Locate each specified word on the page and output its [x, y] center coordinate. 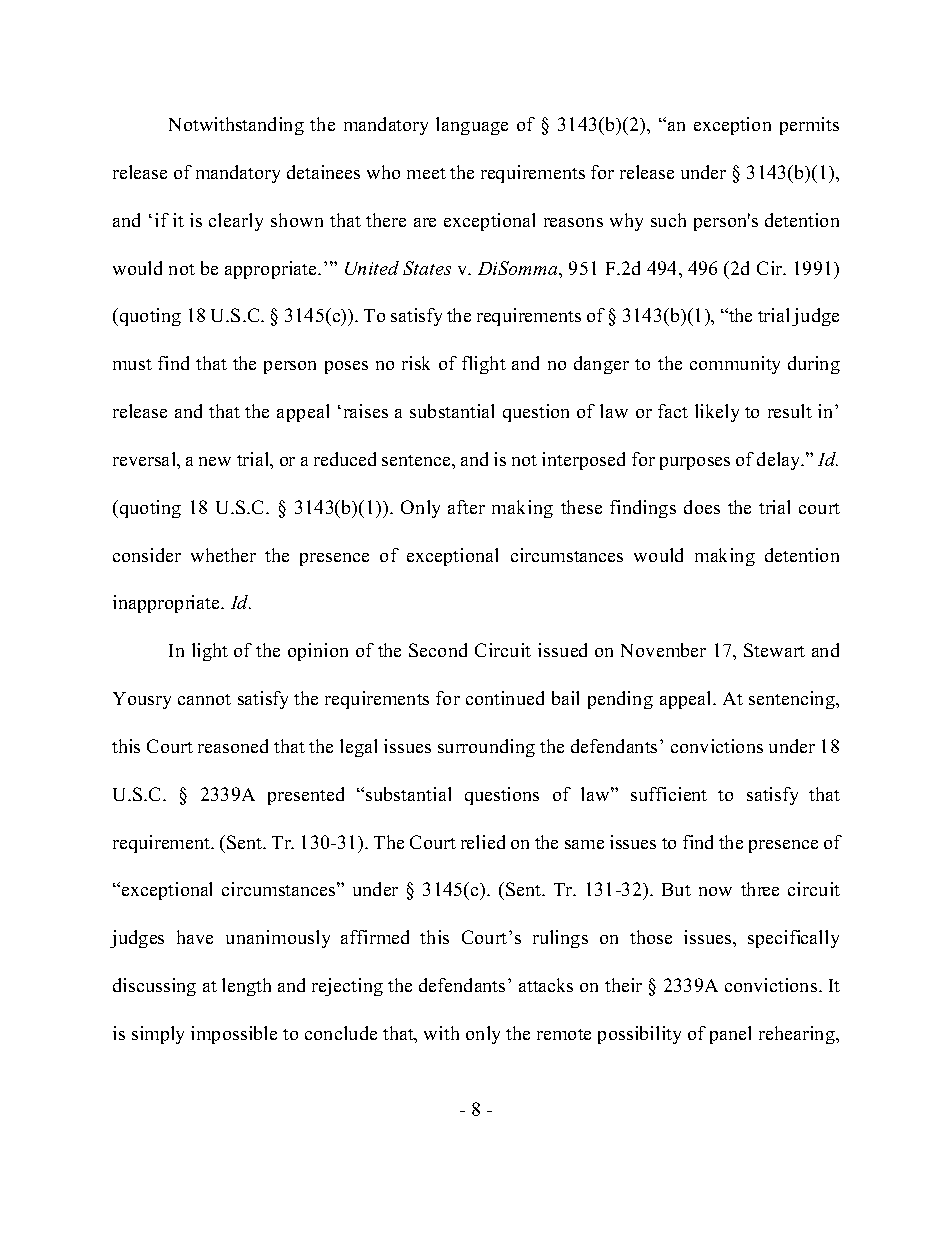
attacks [546, 985]
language [472, 126]
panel [730, 1035]
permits [809, 126]
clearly [236, 222]
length [246, 987]
